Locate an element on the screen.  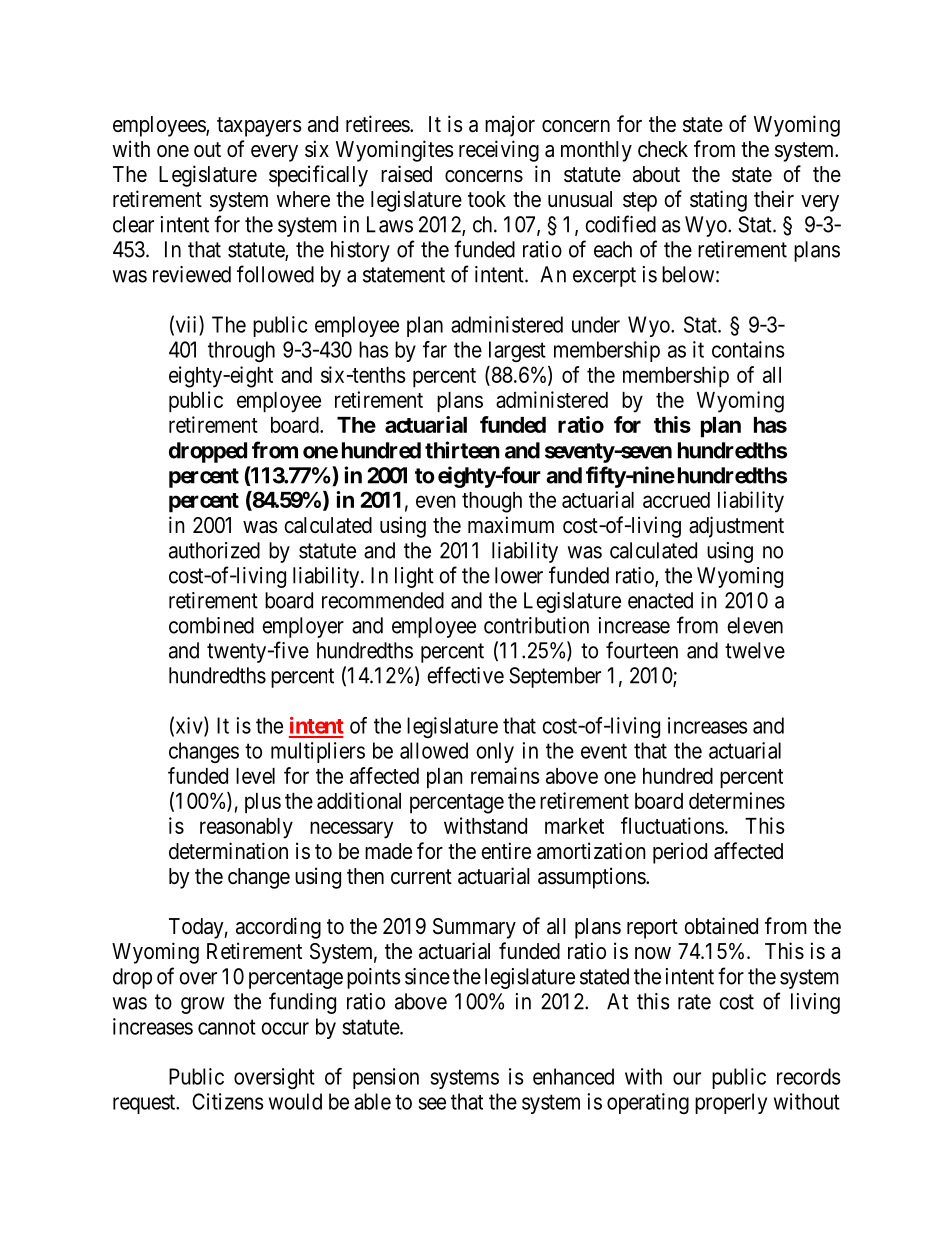
only is located at coordinates (495, 752).
